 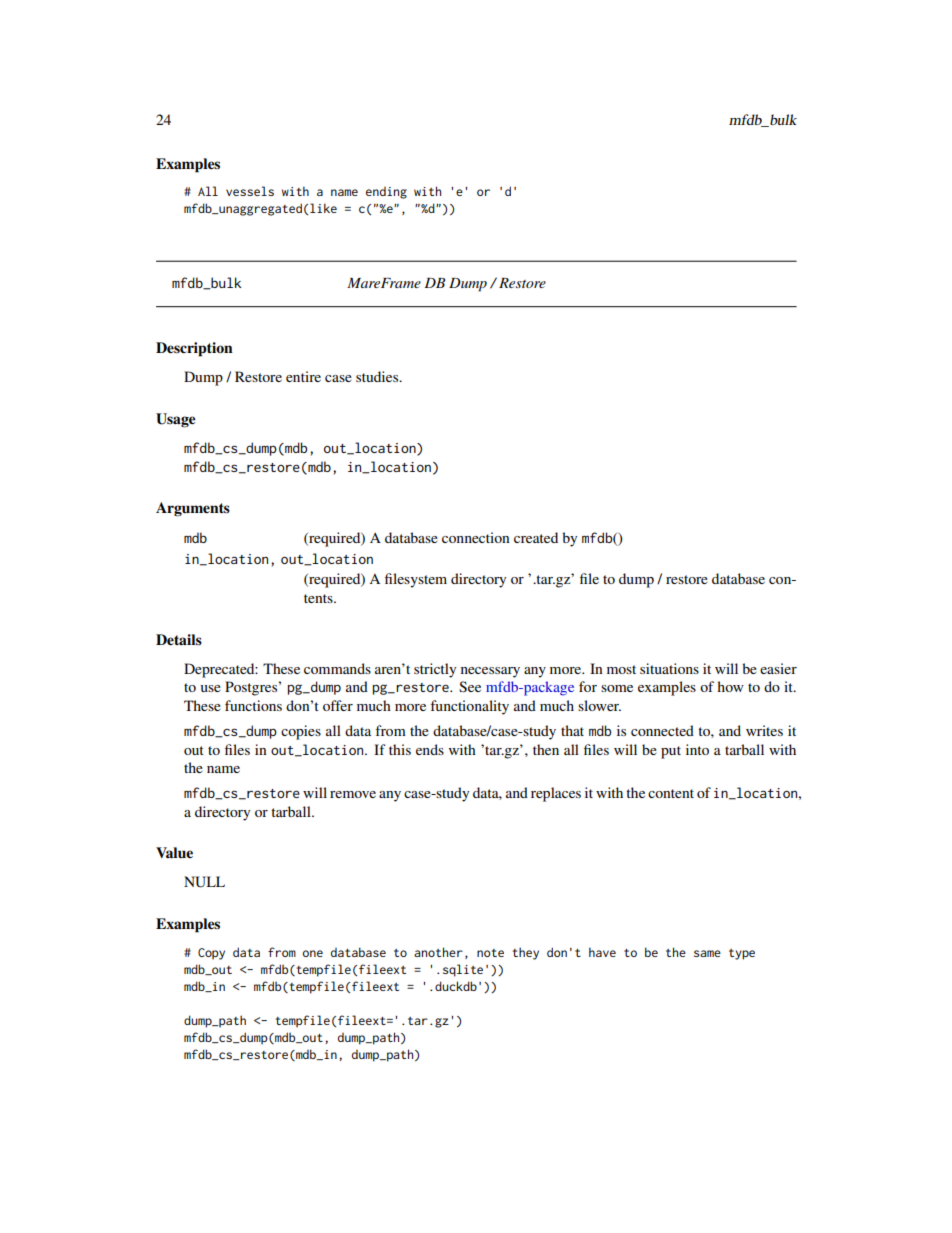 What do you see at coordinates (490, 672) in the page?
I see `necessary` at bounding box center [490, 672].
